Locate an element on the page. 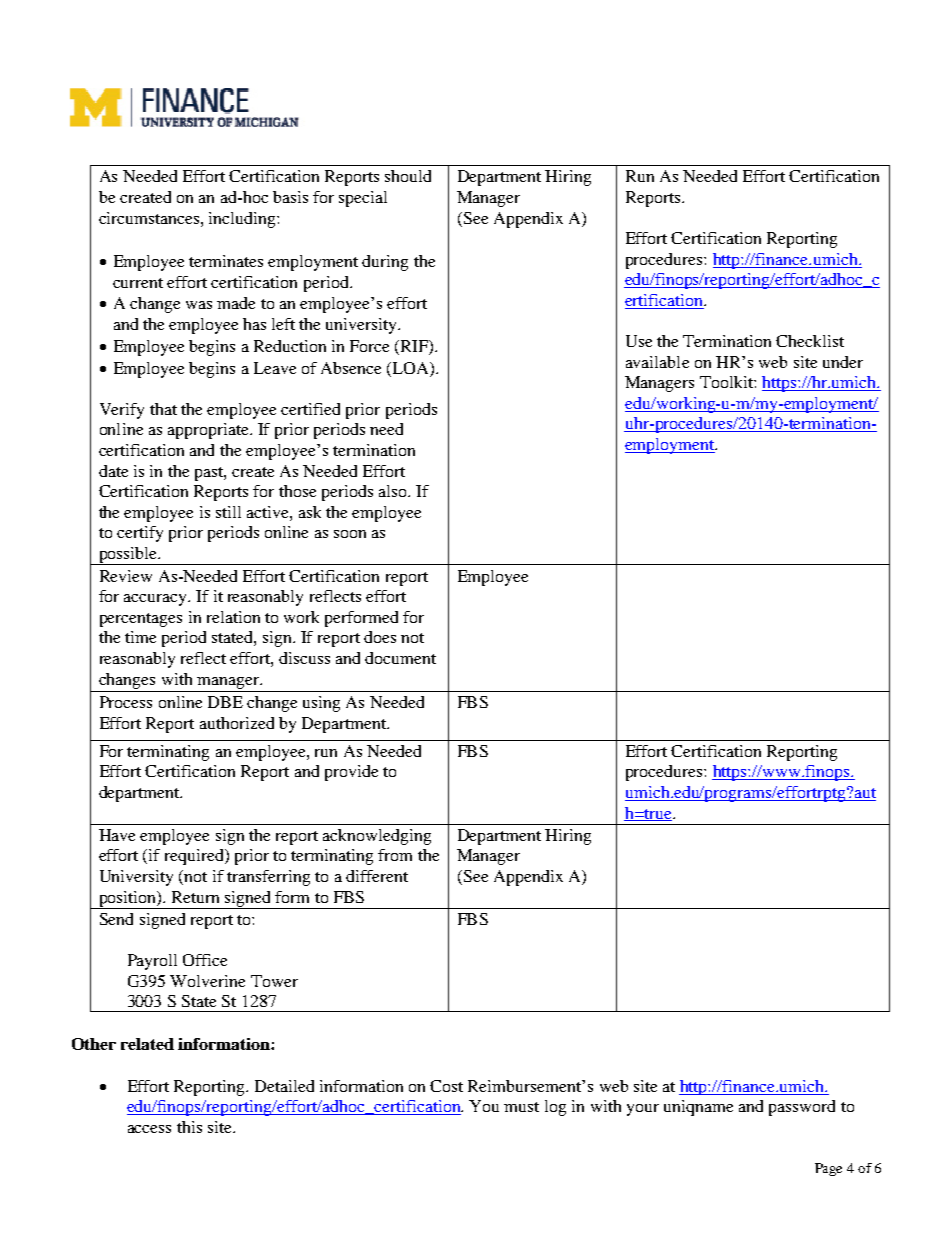  does is located at coordinates (380, 637).
